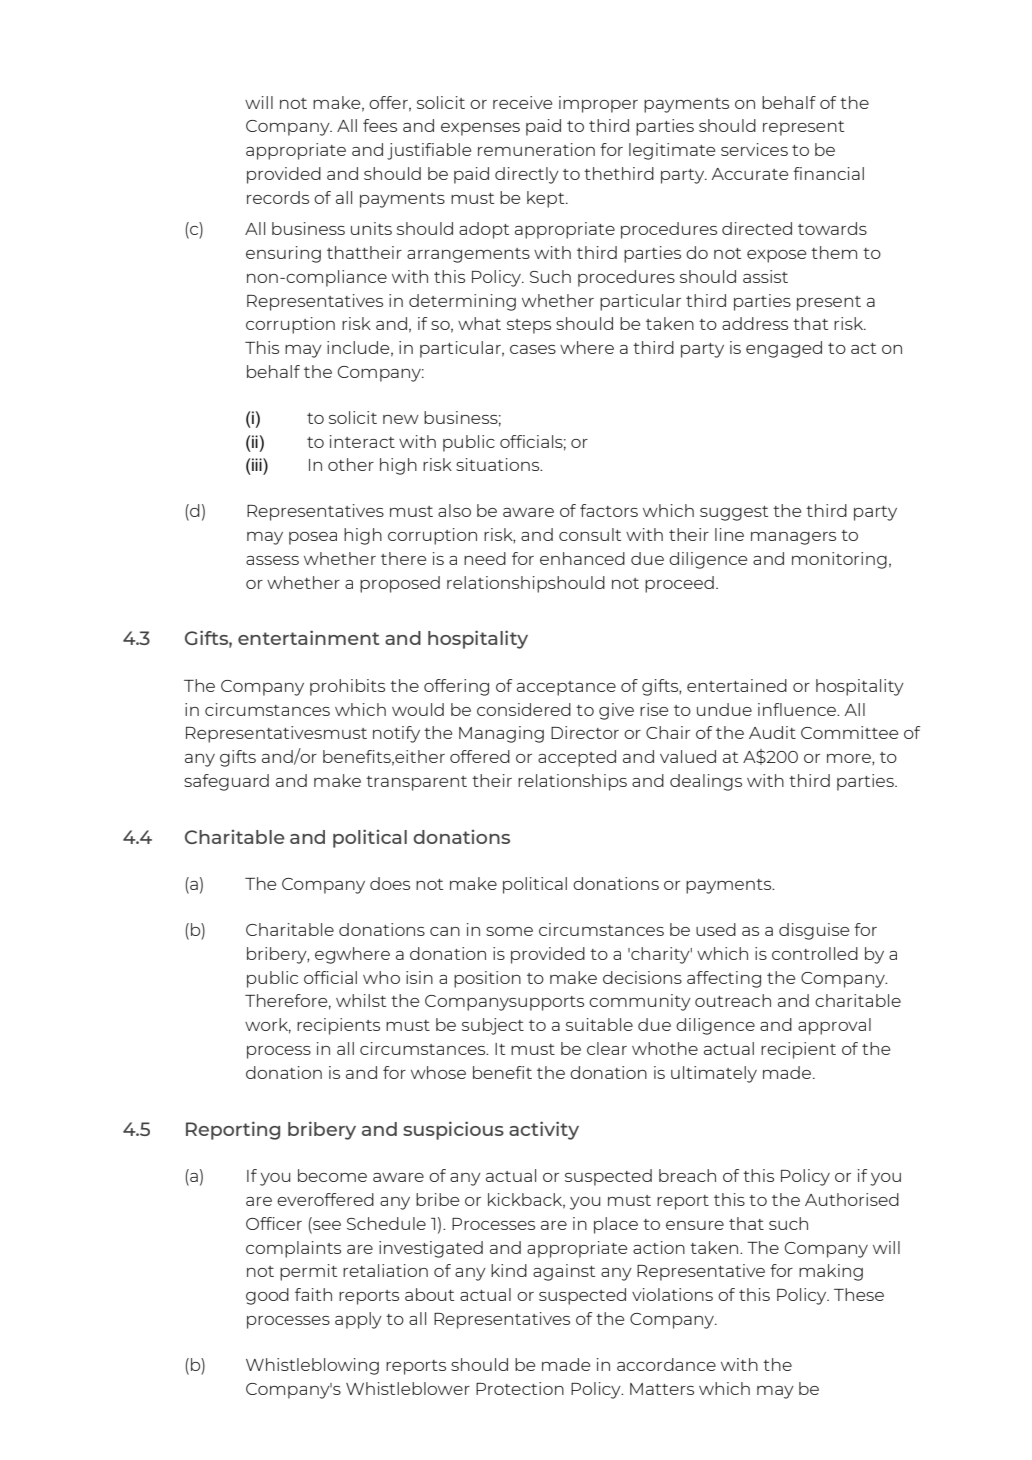 The image size is (1032, 1460). Describe the element at coordinates (536, 149) in the screenshot. I see `remuneration` at that location.
